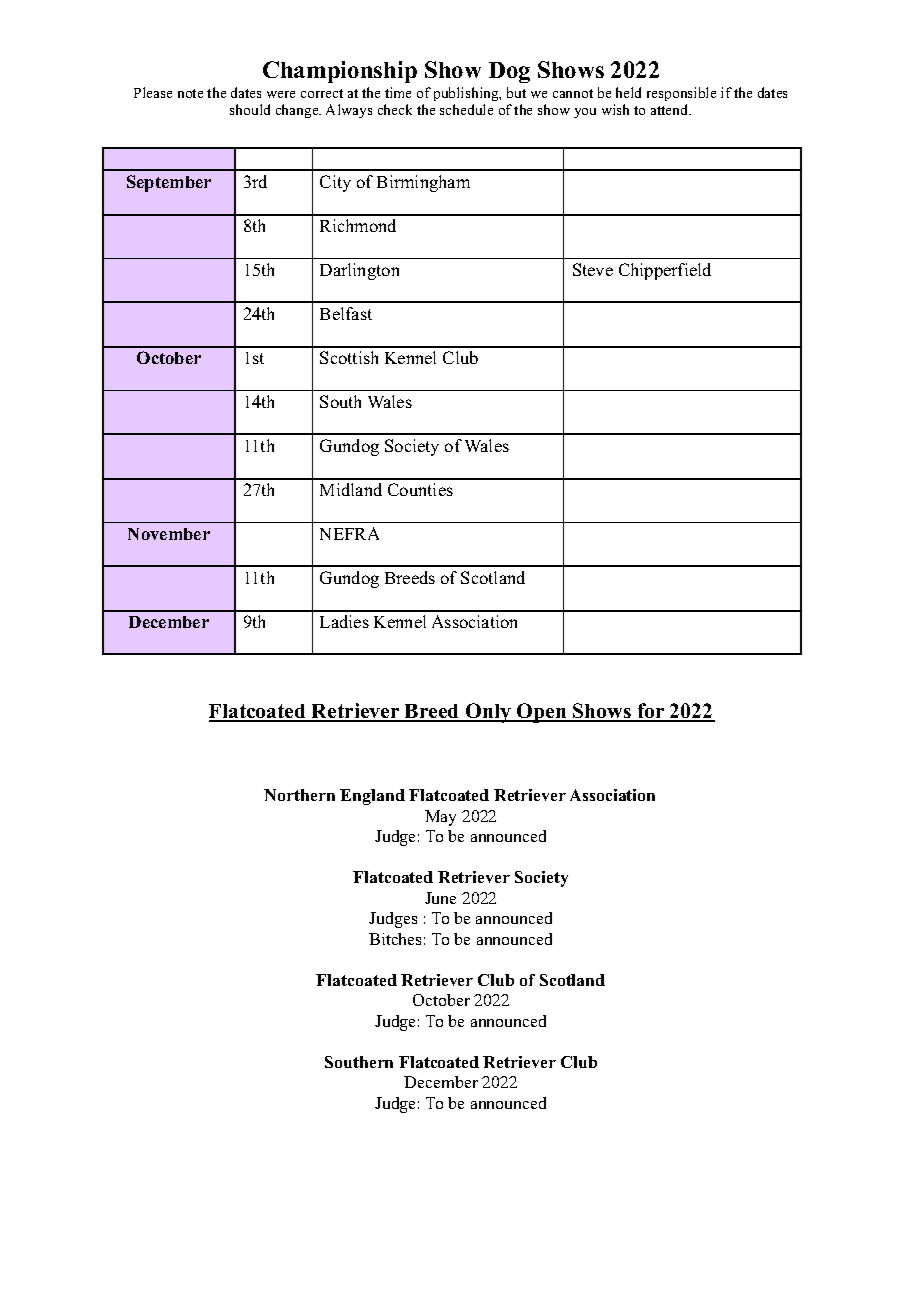  I want to click on for, so click(651, 712).
